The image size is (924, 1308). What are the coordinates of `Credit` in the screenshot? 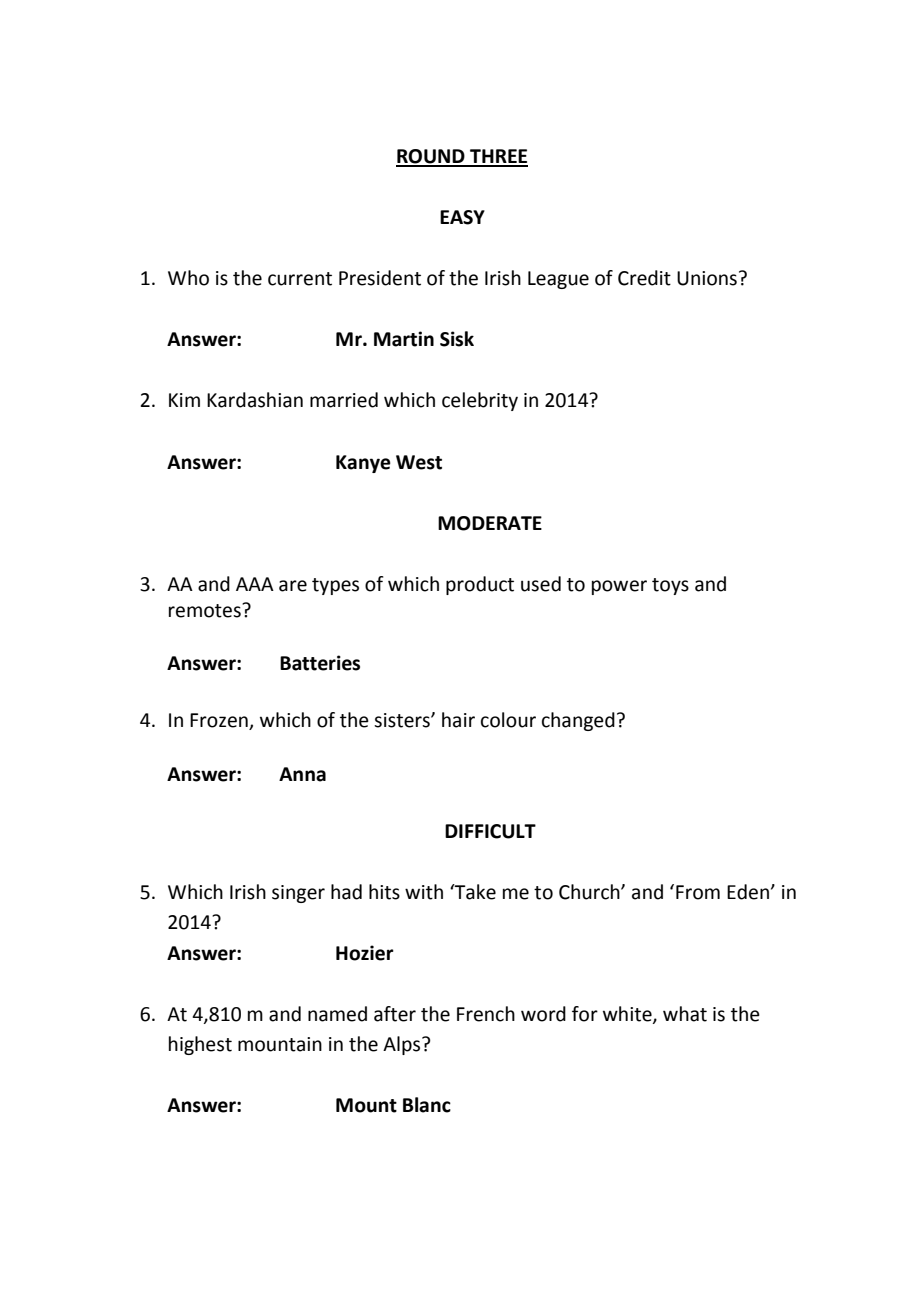 It's located at (644, 278).
